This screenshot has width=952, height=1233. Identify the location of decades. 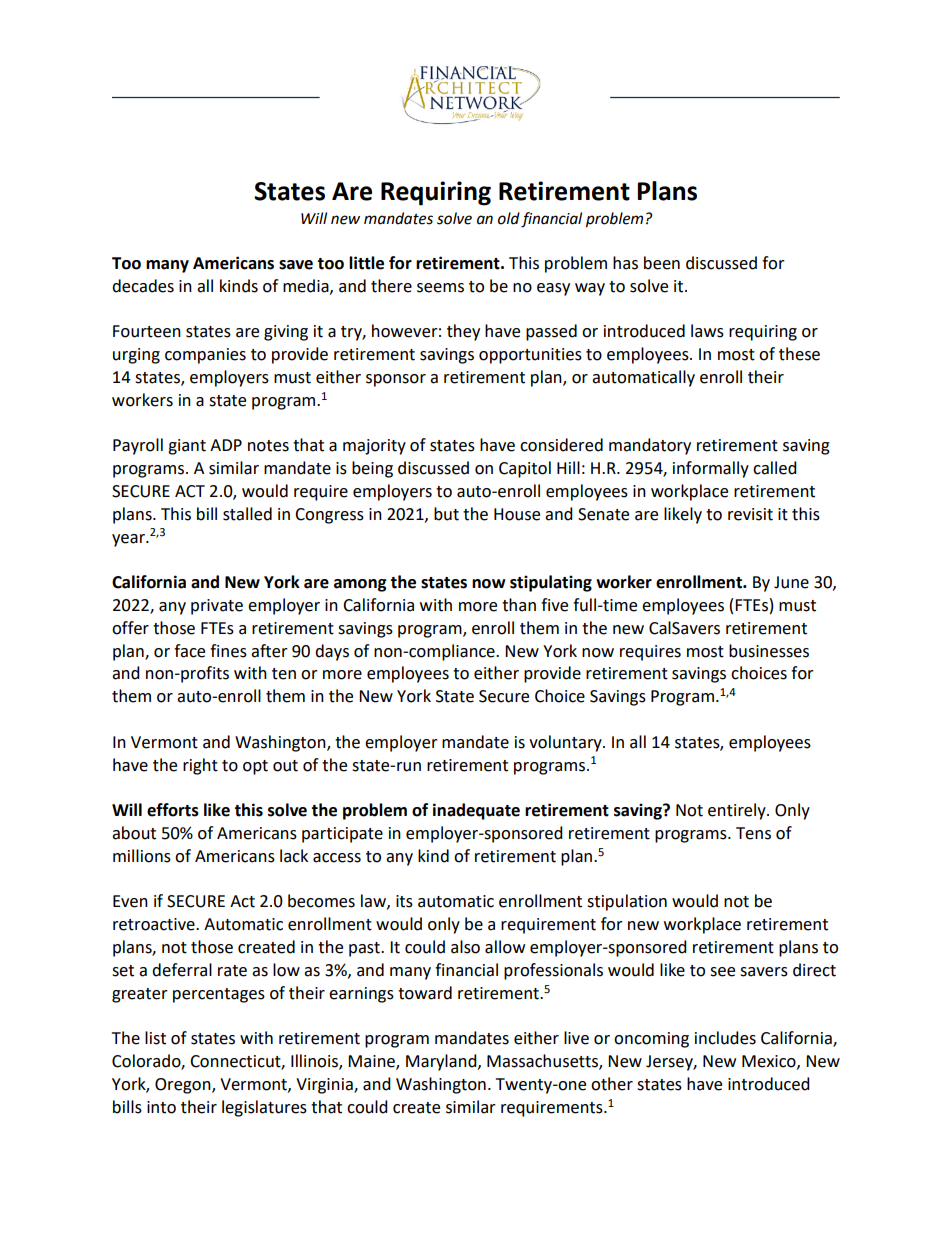
(143, 286).
